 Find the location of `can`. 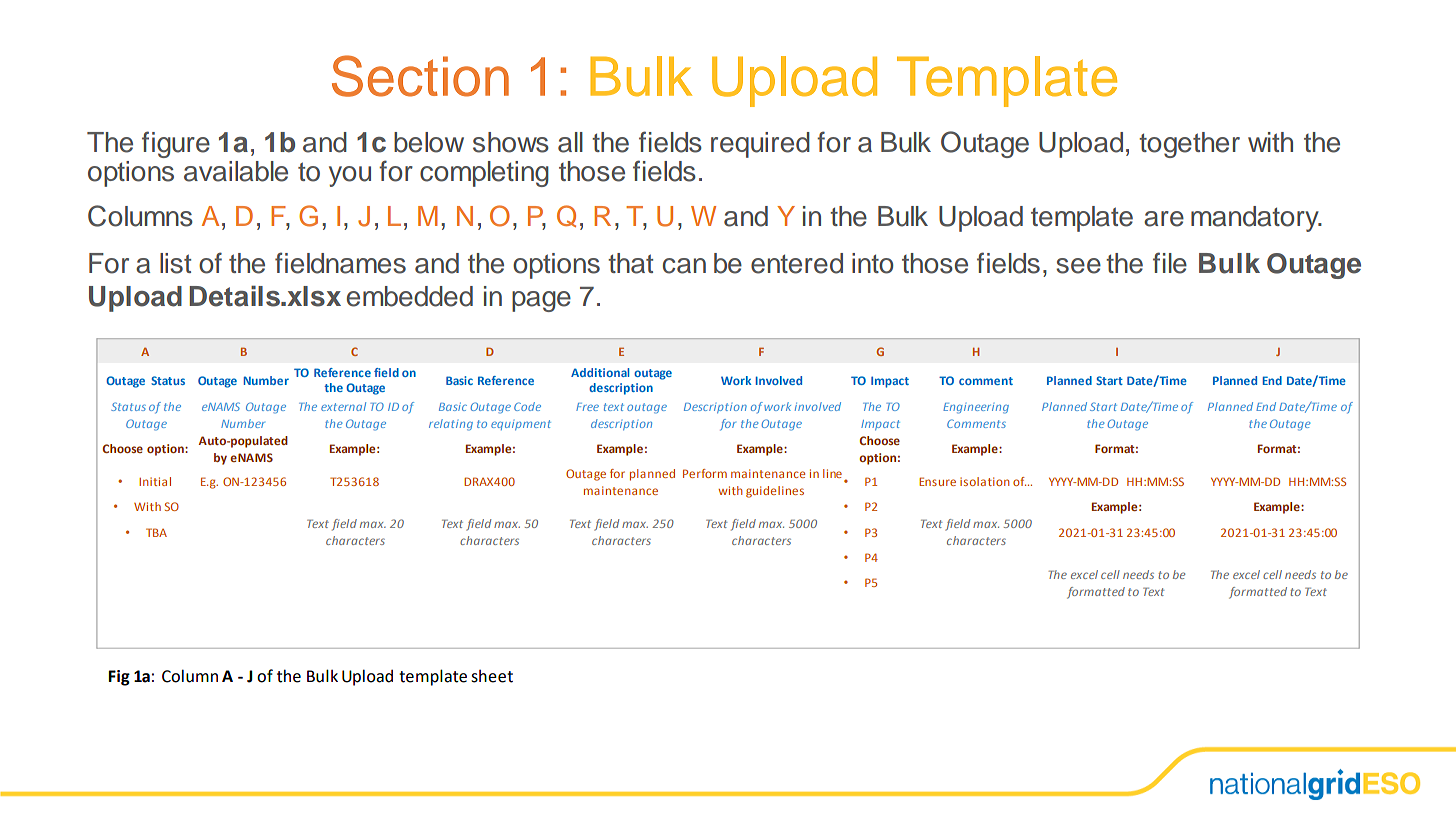

can is located at coordinates (684, 266).
